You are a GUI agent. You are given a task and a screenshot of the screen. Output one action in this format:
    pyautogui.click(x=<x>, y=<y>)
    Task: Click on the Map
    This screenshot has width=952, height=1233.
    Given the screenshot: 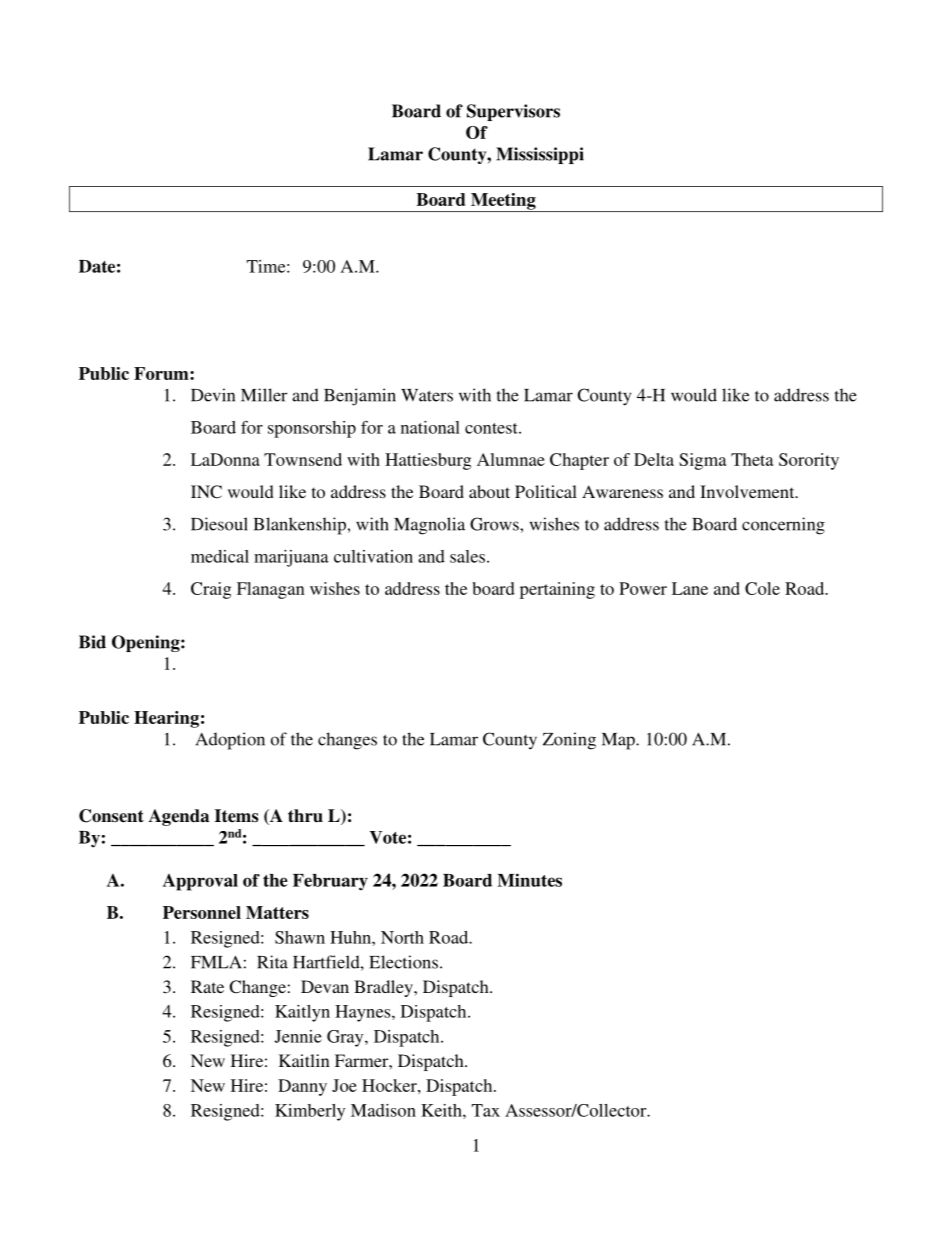 What is the action you would take?
    pyautogui.click(x=619, y=741)
